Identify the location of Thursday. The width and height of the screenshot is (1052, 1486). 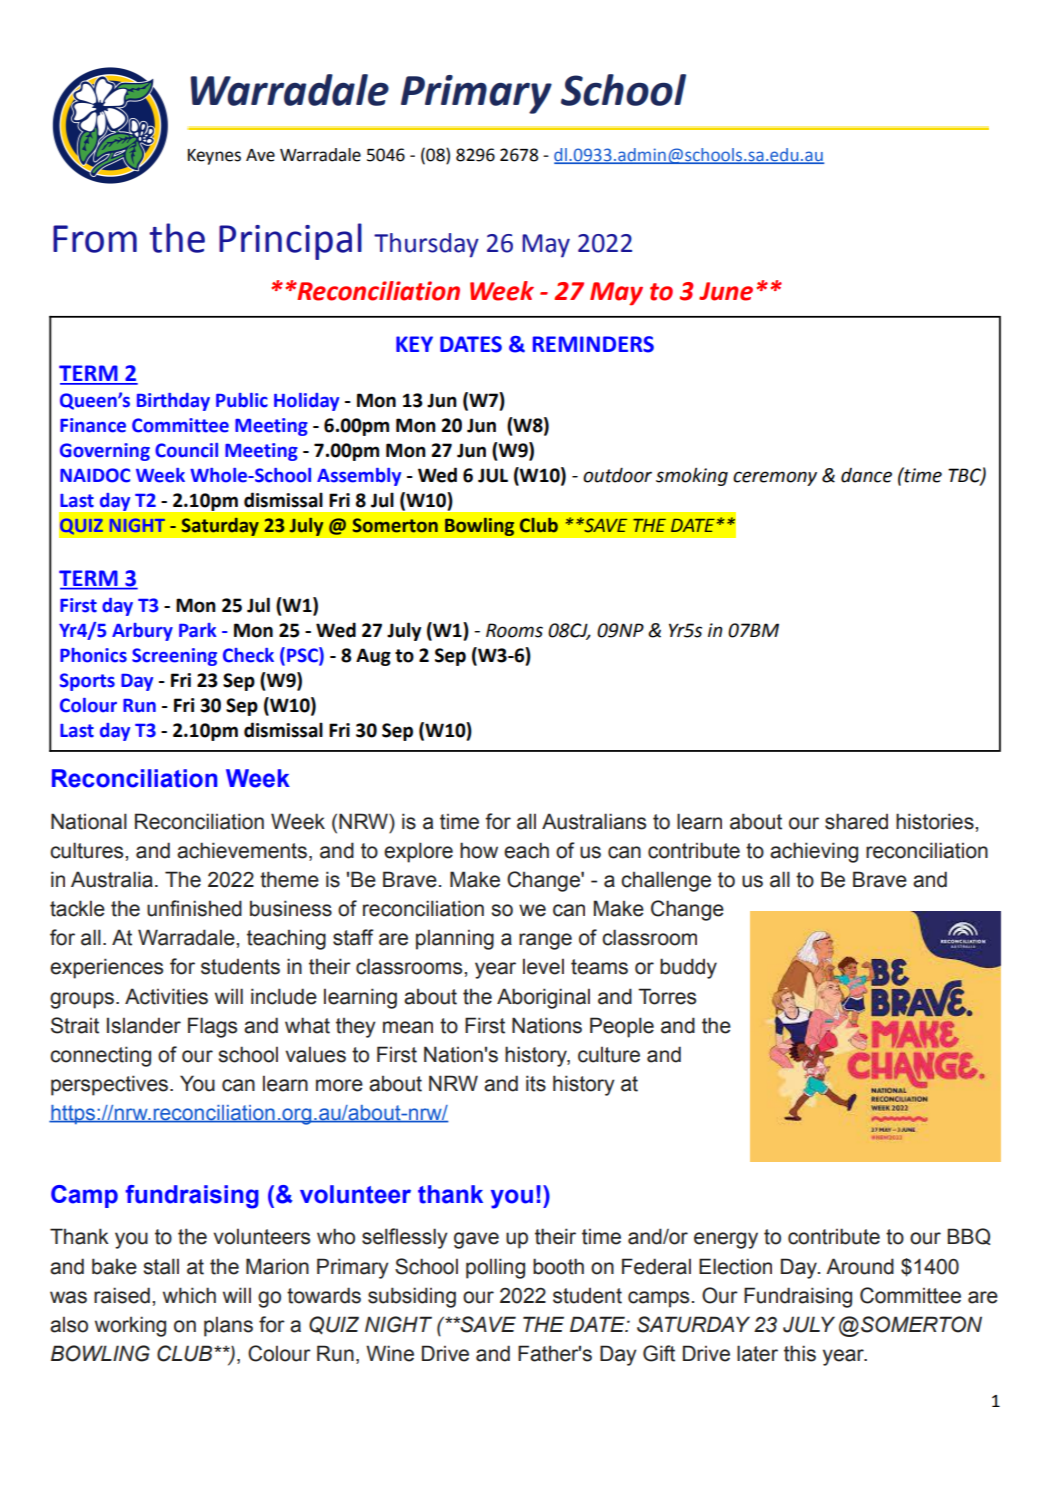
(426, 245).
